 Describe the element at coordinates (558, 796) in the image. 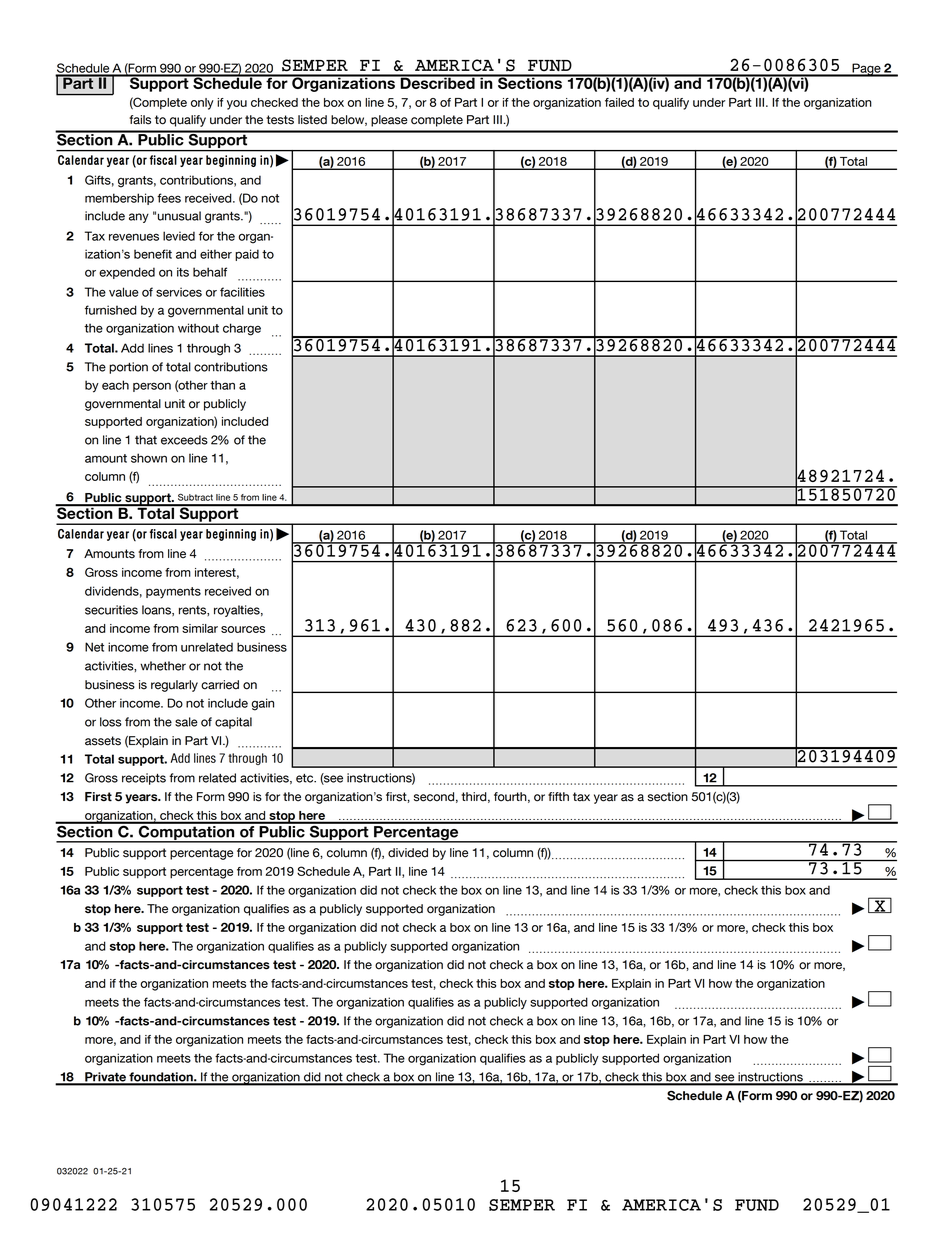

I see `fifth` at that location.
